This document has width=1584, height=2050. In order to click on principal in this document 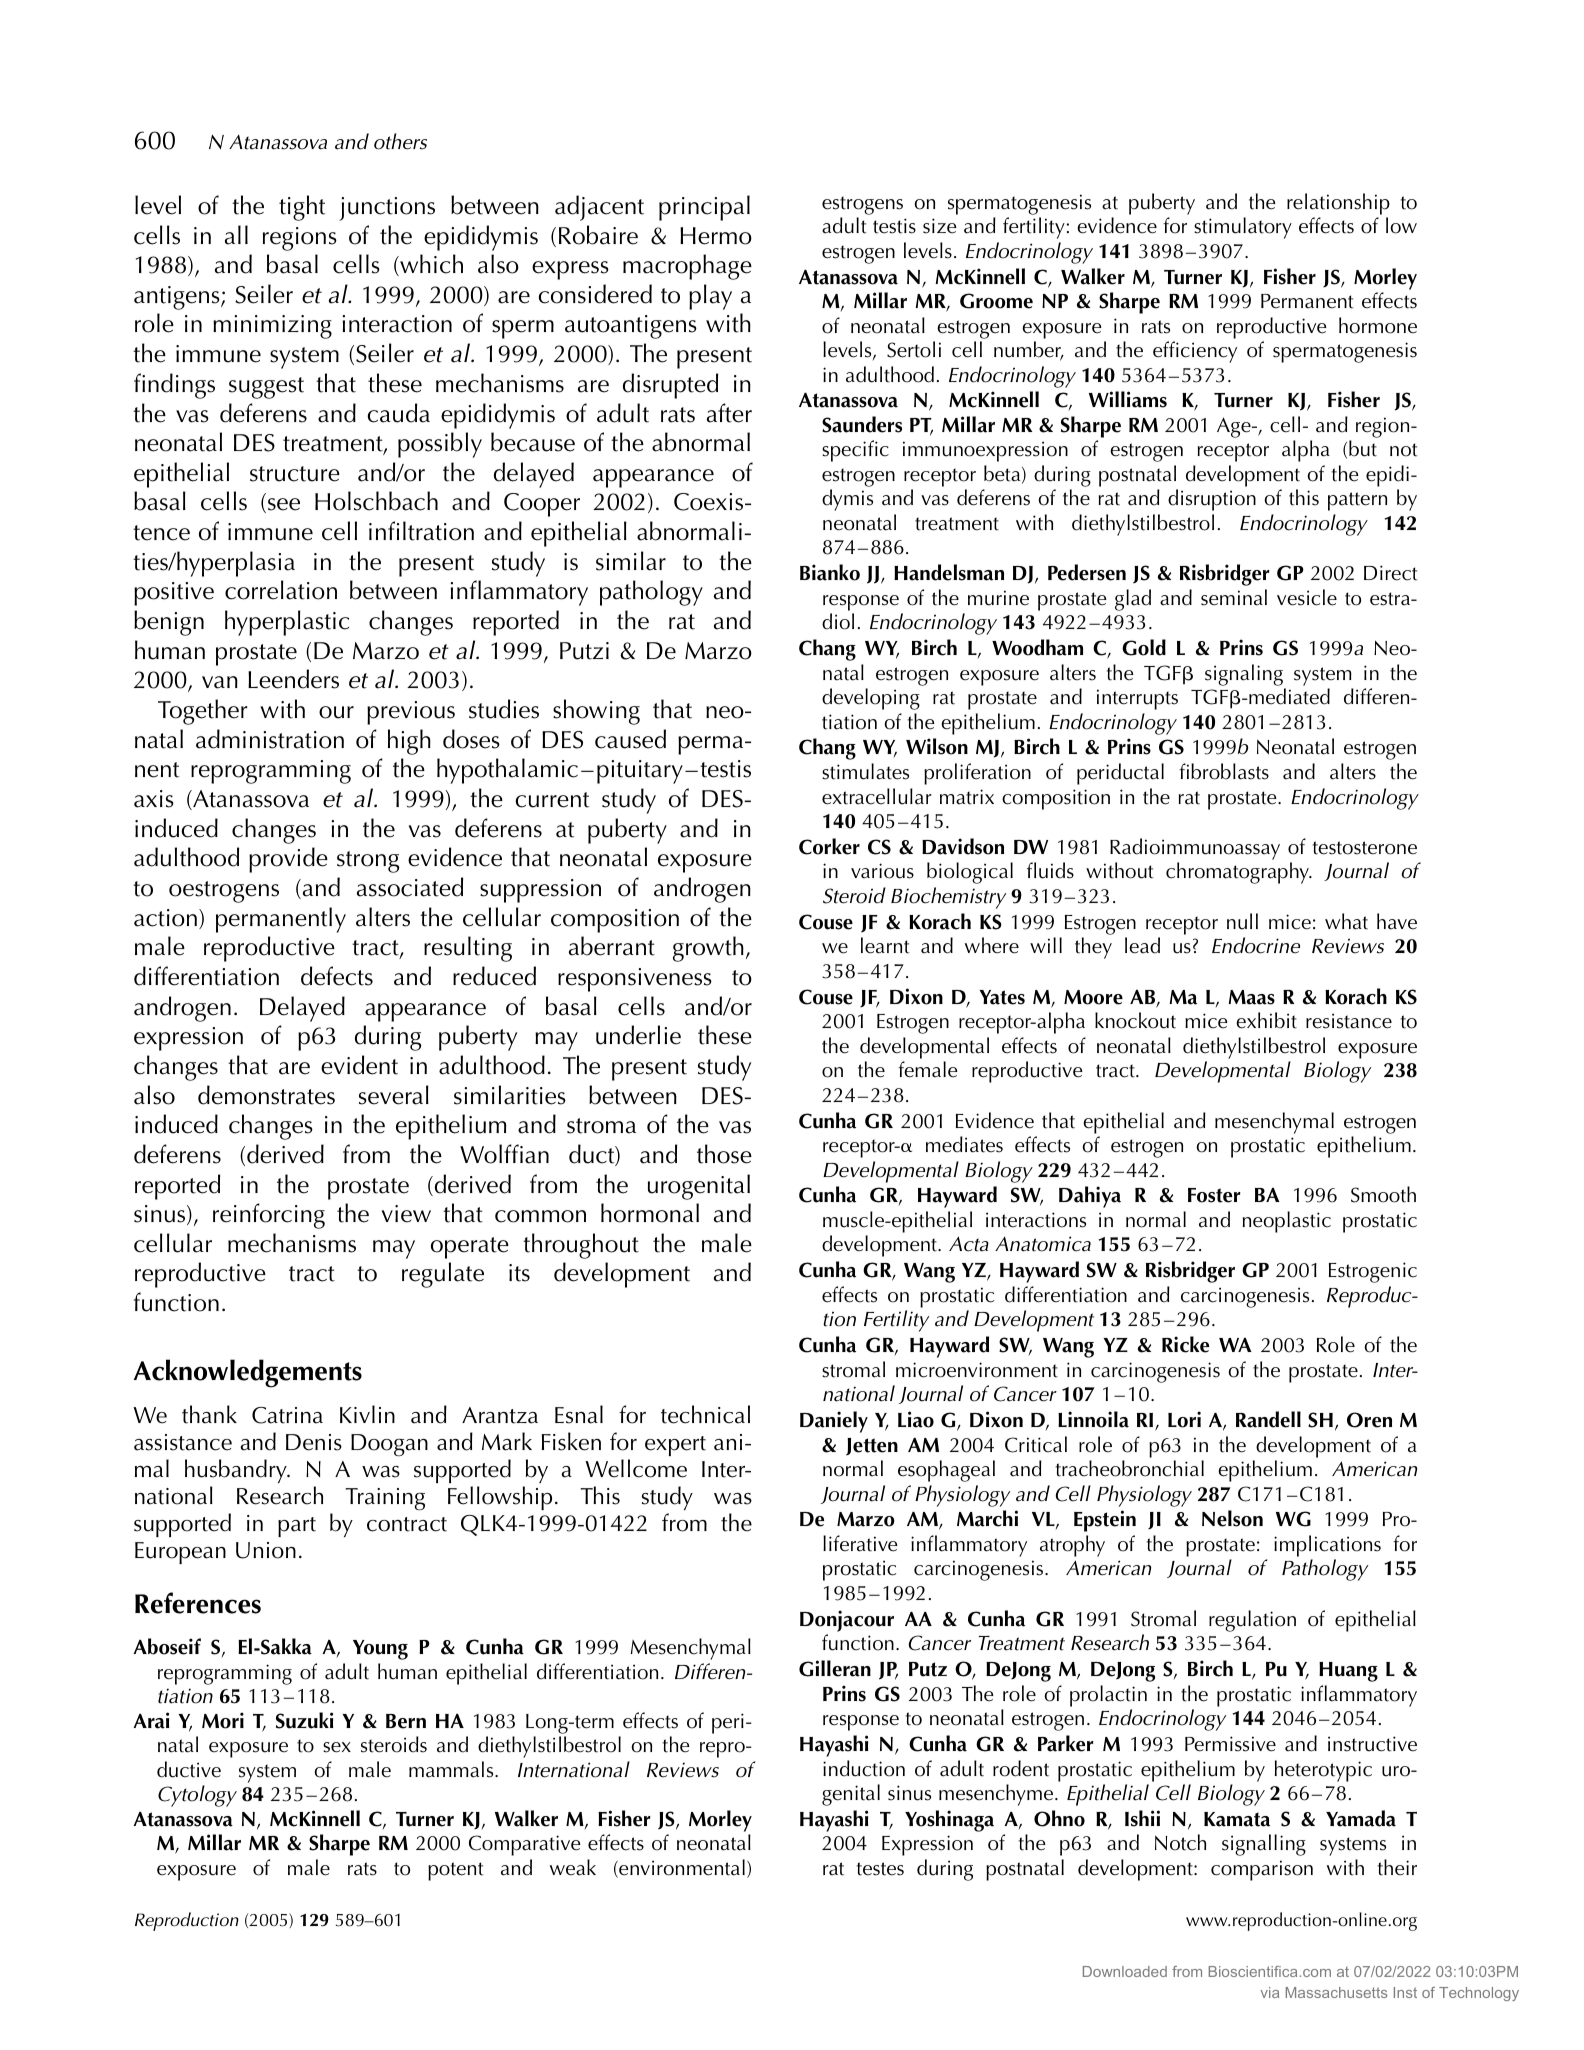, I will do `click(704, 208)`.
